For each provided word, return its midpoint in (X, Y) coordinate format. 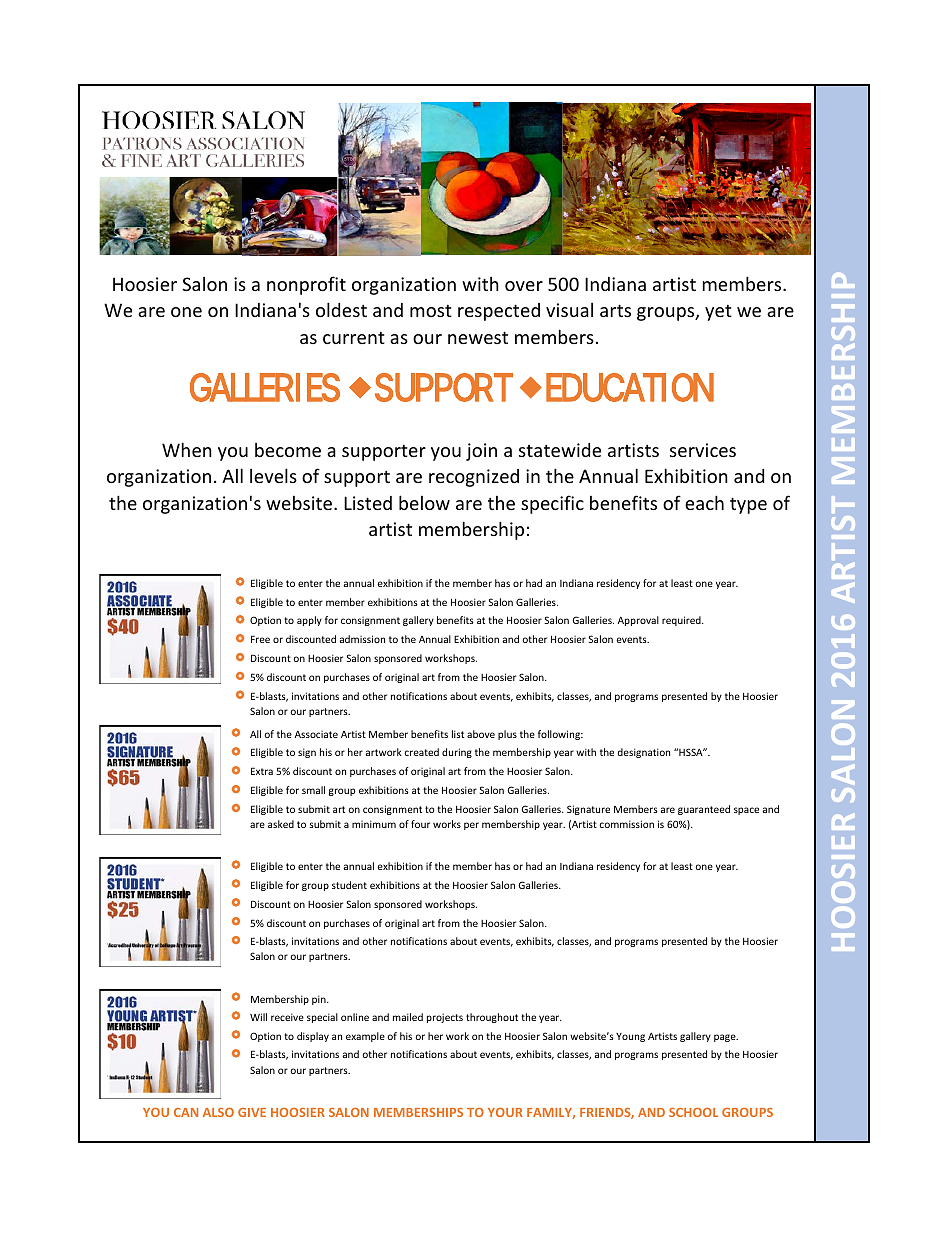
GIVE (252, 1112)
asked (281, 824)
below (424, 502)
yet (718, 312)
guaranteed (704, 810)
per (471, 826)
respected (499, 312)
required (682, 621)
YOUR (505, 1112)
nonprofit (306, 285)
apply (309, 621)
